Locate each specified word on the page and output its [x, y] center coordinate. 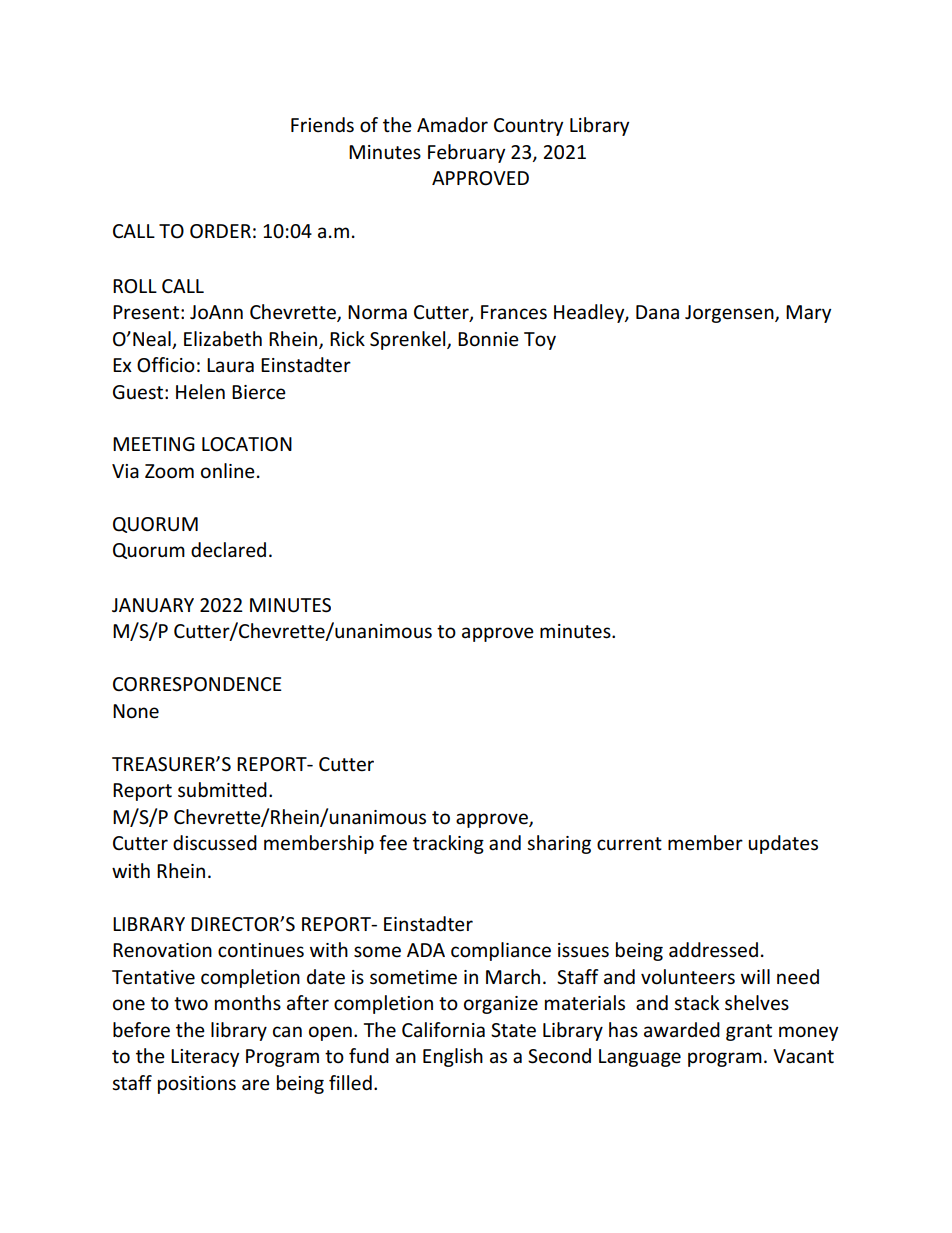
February [466, 153]
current [629, 844]
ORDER [220, 231]
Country [528, 127]
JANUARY [153, 605]
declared [228, 550]
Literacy [205, 1058]
